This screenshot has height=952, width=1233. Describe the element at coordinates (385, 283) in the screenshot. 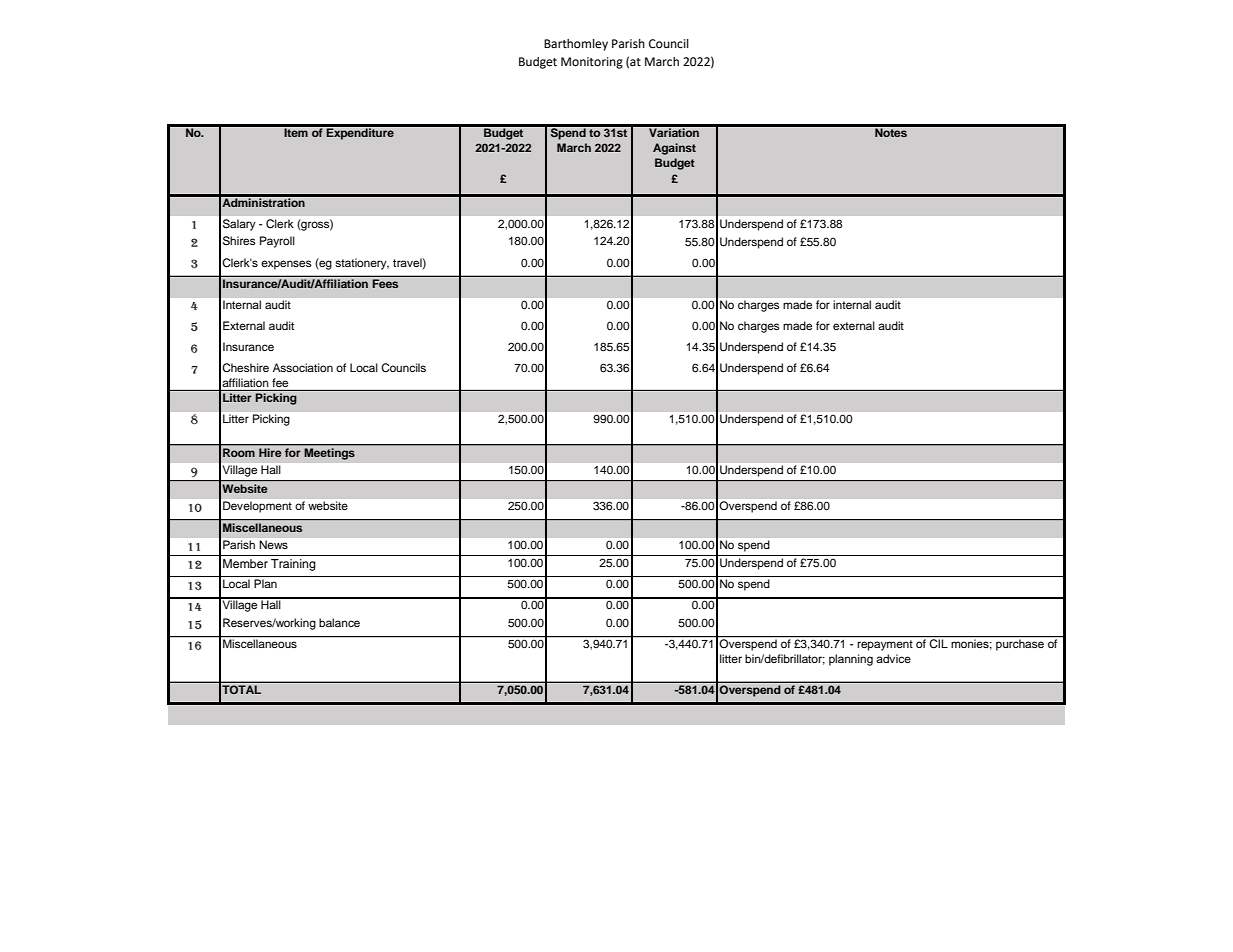

I see `Fees` at that location.
